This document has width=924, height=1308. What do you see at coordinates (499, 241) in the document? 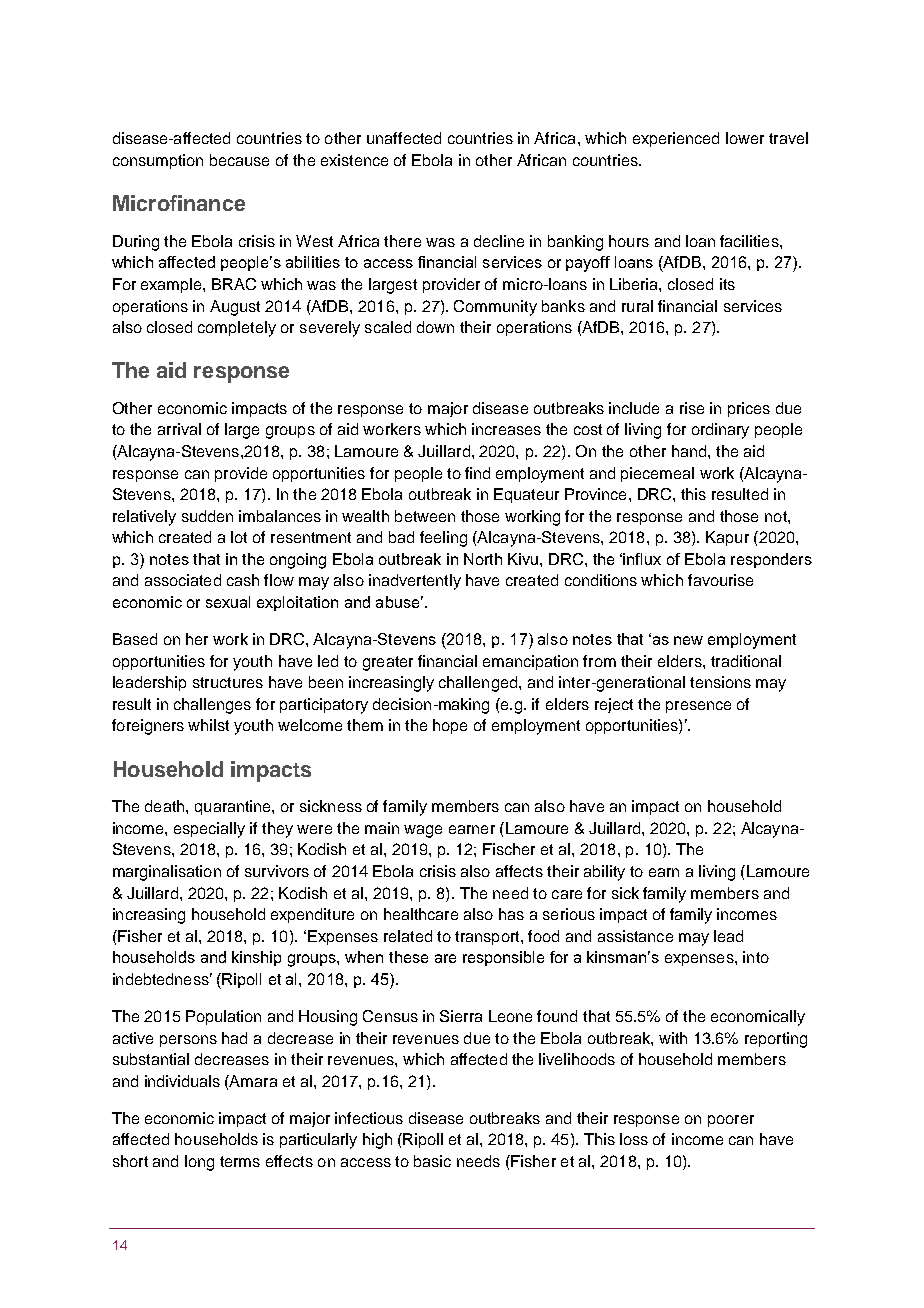
I see `decline` at bounding box center [499, 241].
